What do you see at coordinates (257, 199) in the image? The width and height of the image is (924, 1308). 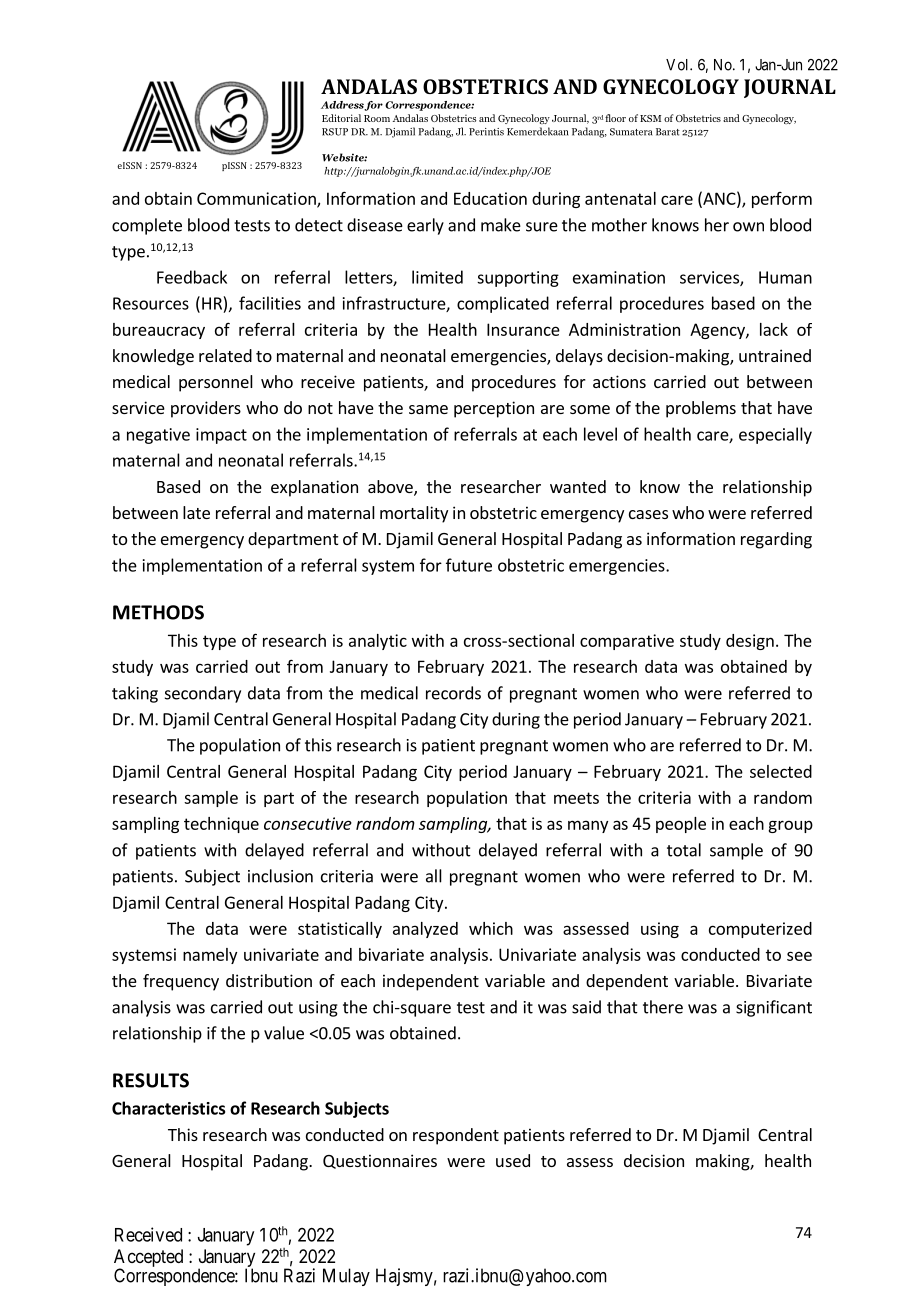 I see `Communication` at bounding box center [257, 199].
